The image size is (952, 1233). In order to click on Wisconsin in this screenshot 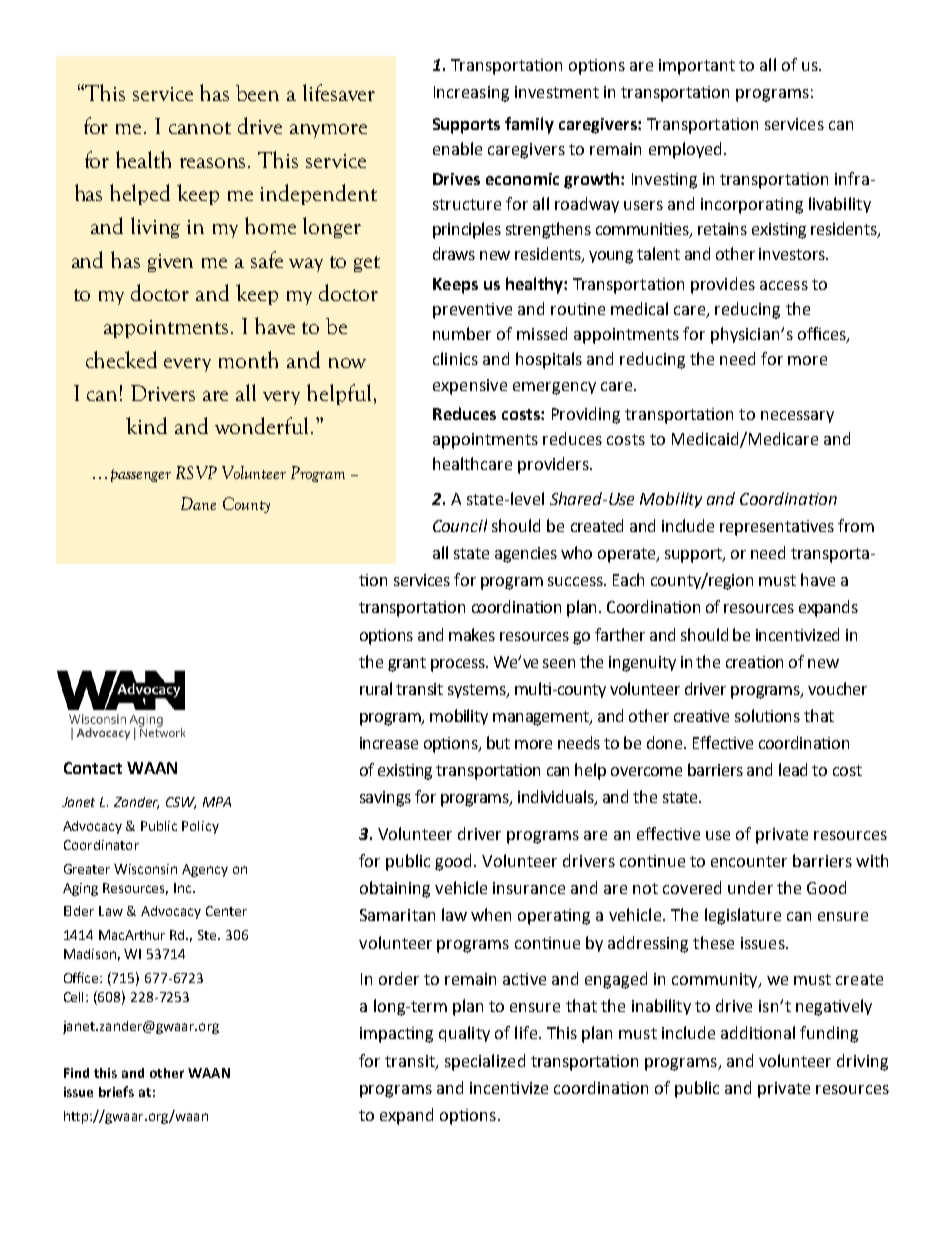, I will do `click(145, 869)`.
